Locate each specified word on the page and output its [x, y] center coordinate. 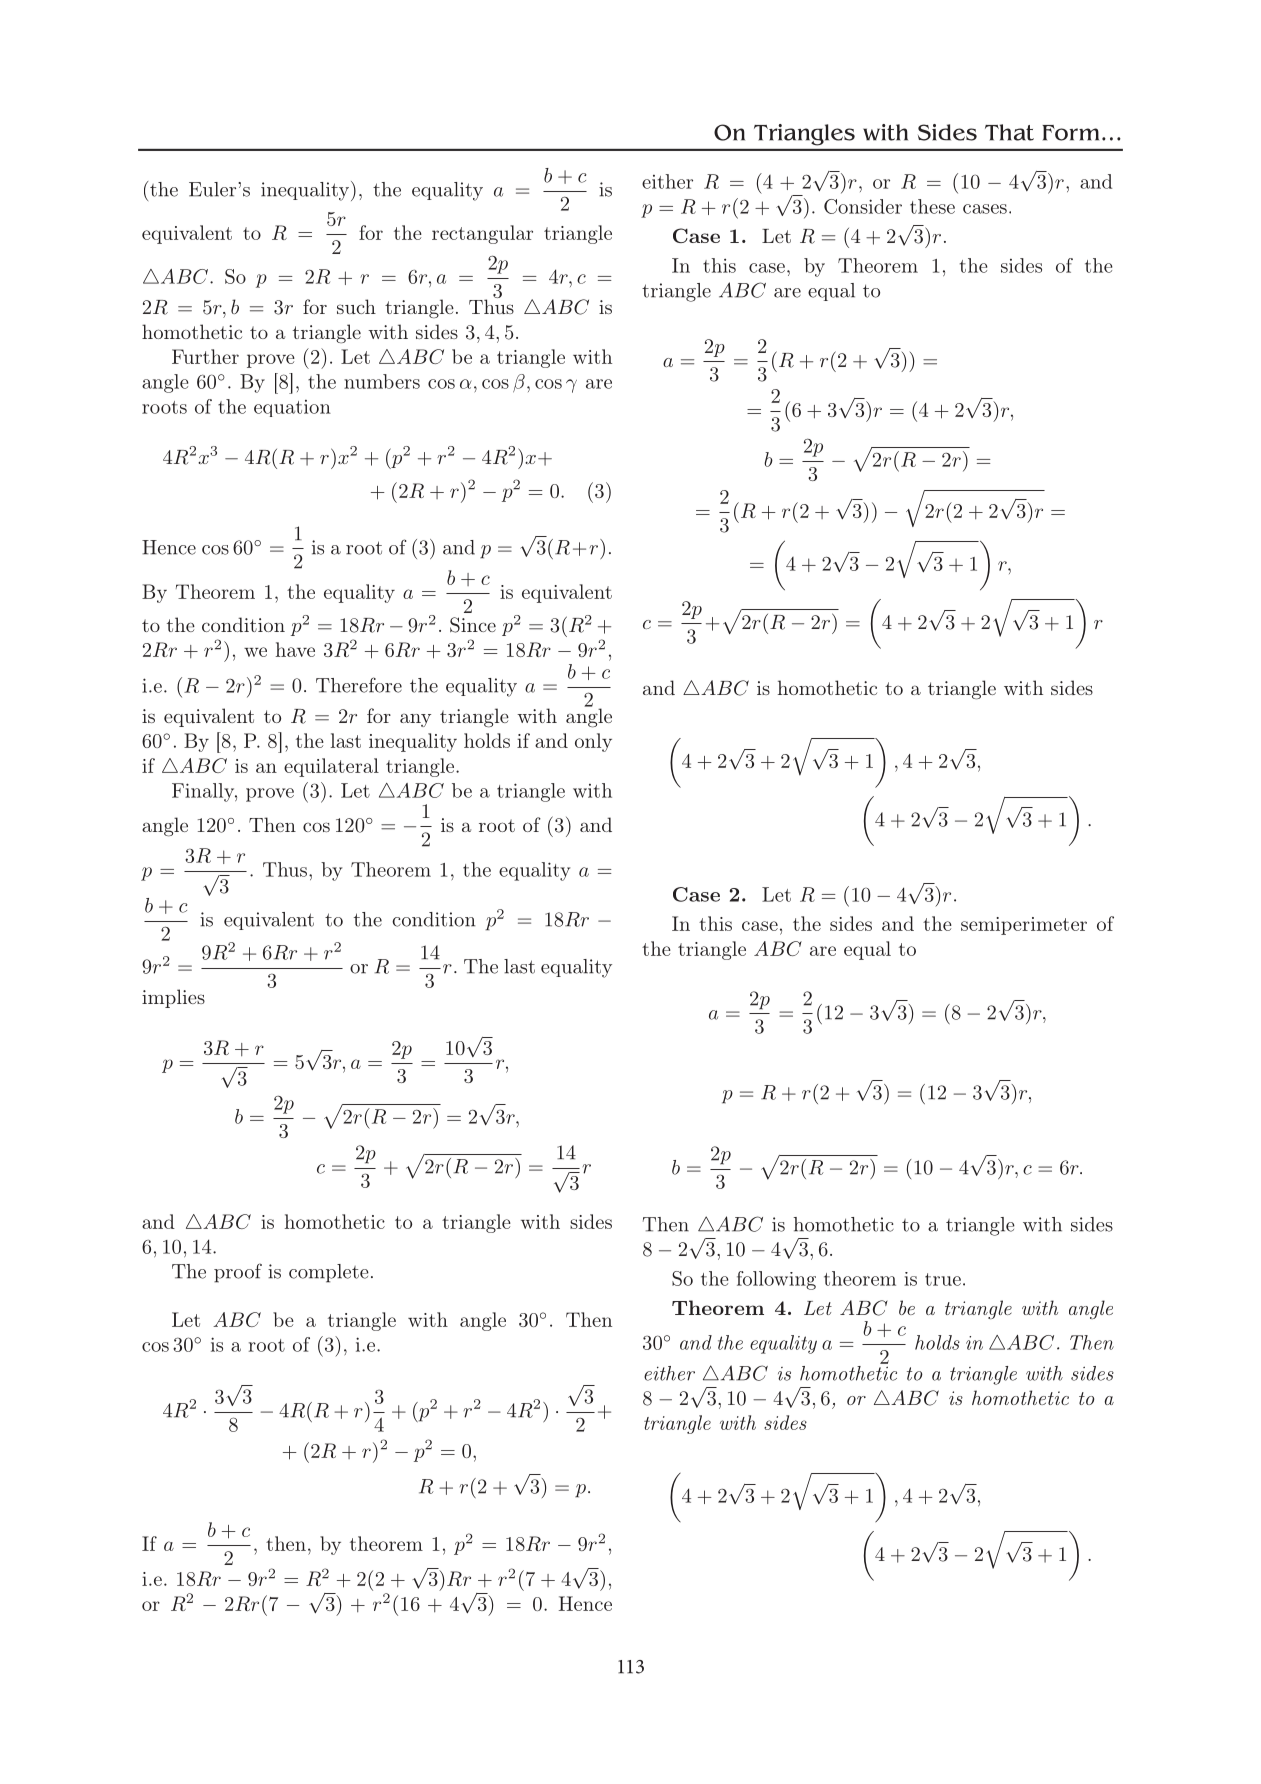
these [932, 206]
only [593, 742]
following [776, 1280]
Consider [863, 206]
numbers [382, 381]
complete [329, 1273]
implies [173, 998]
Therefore [359, 685]
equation [292, 408]
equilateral [331, 767]
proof [238, 1273]
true [943, 1279]
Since [473, 625]
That [1009, 132]
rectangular [482, 234]
